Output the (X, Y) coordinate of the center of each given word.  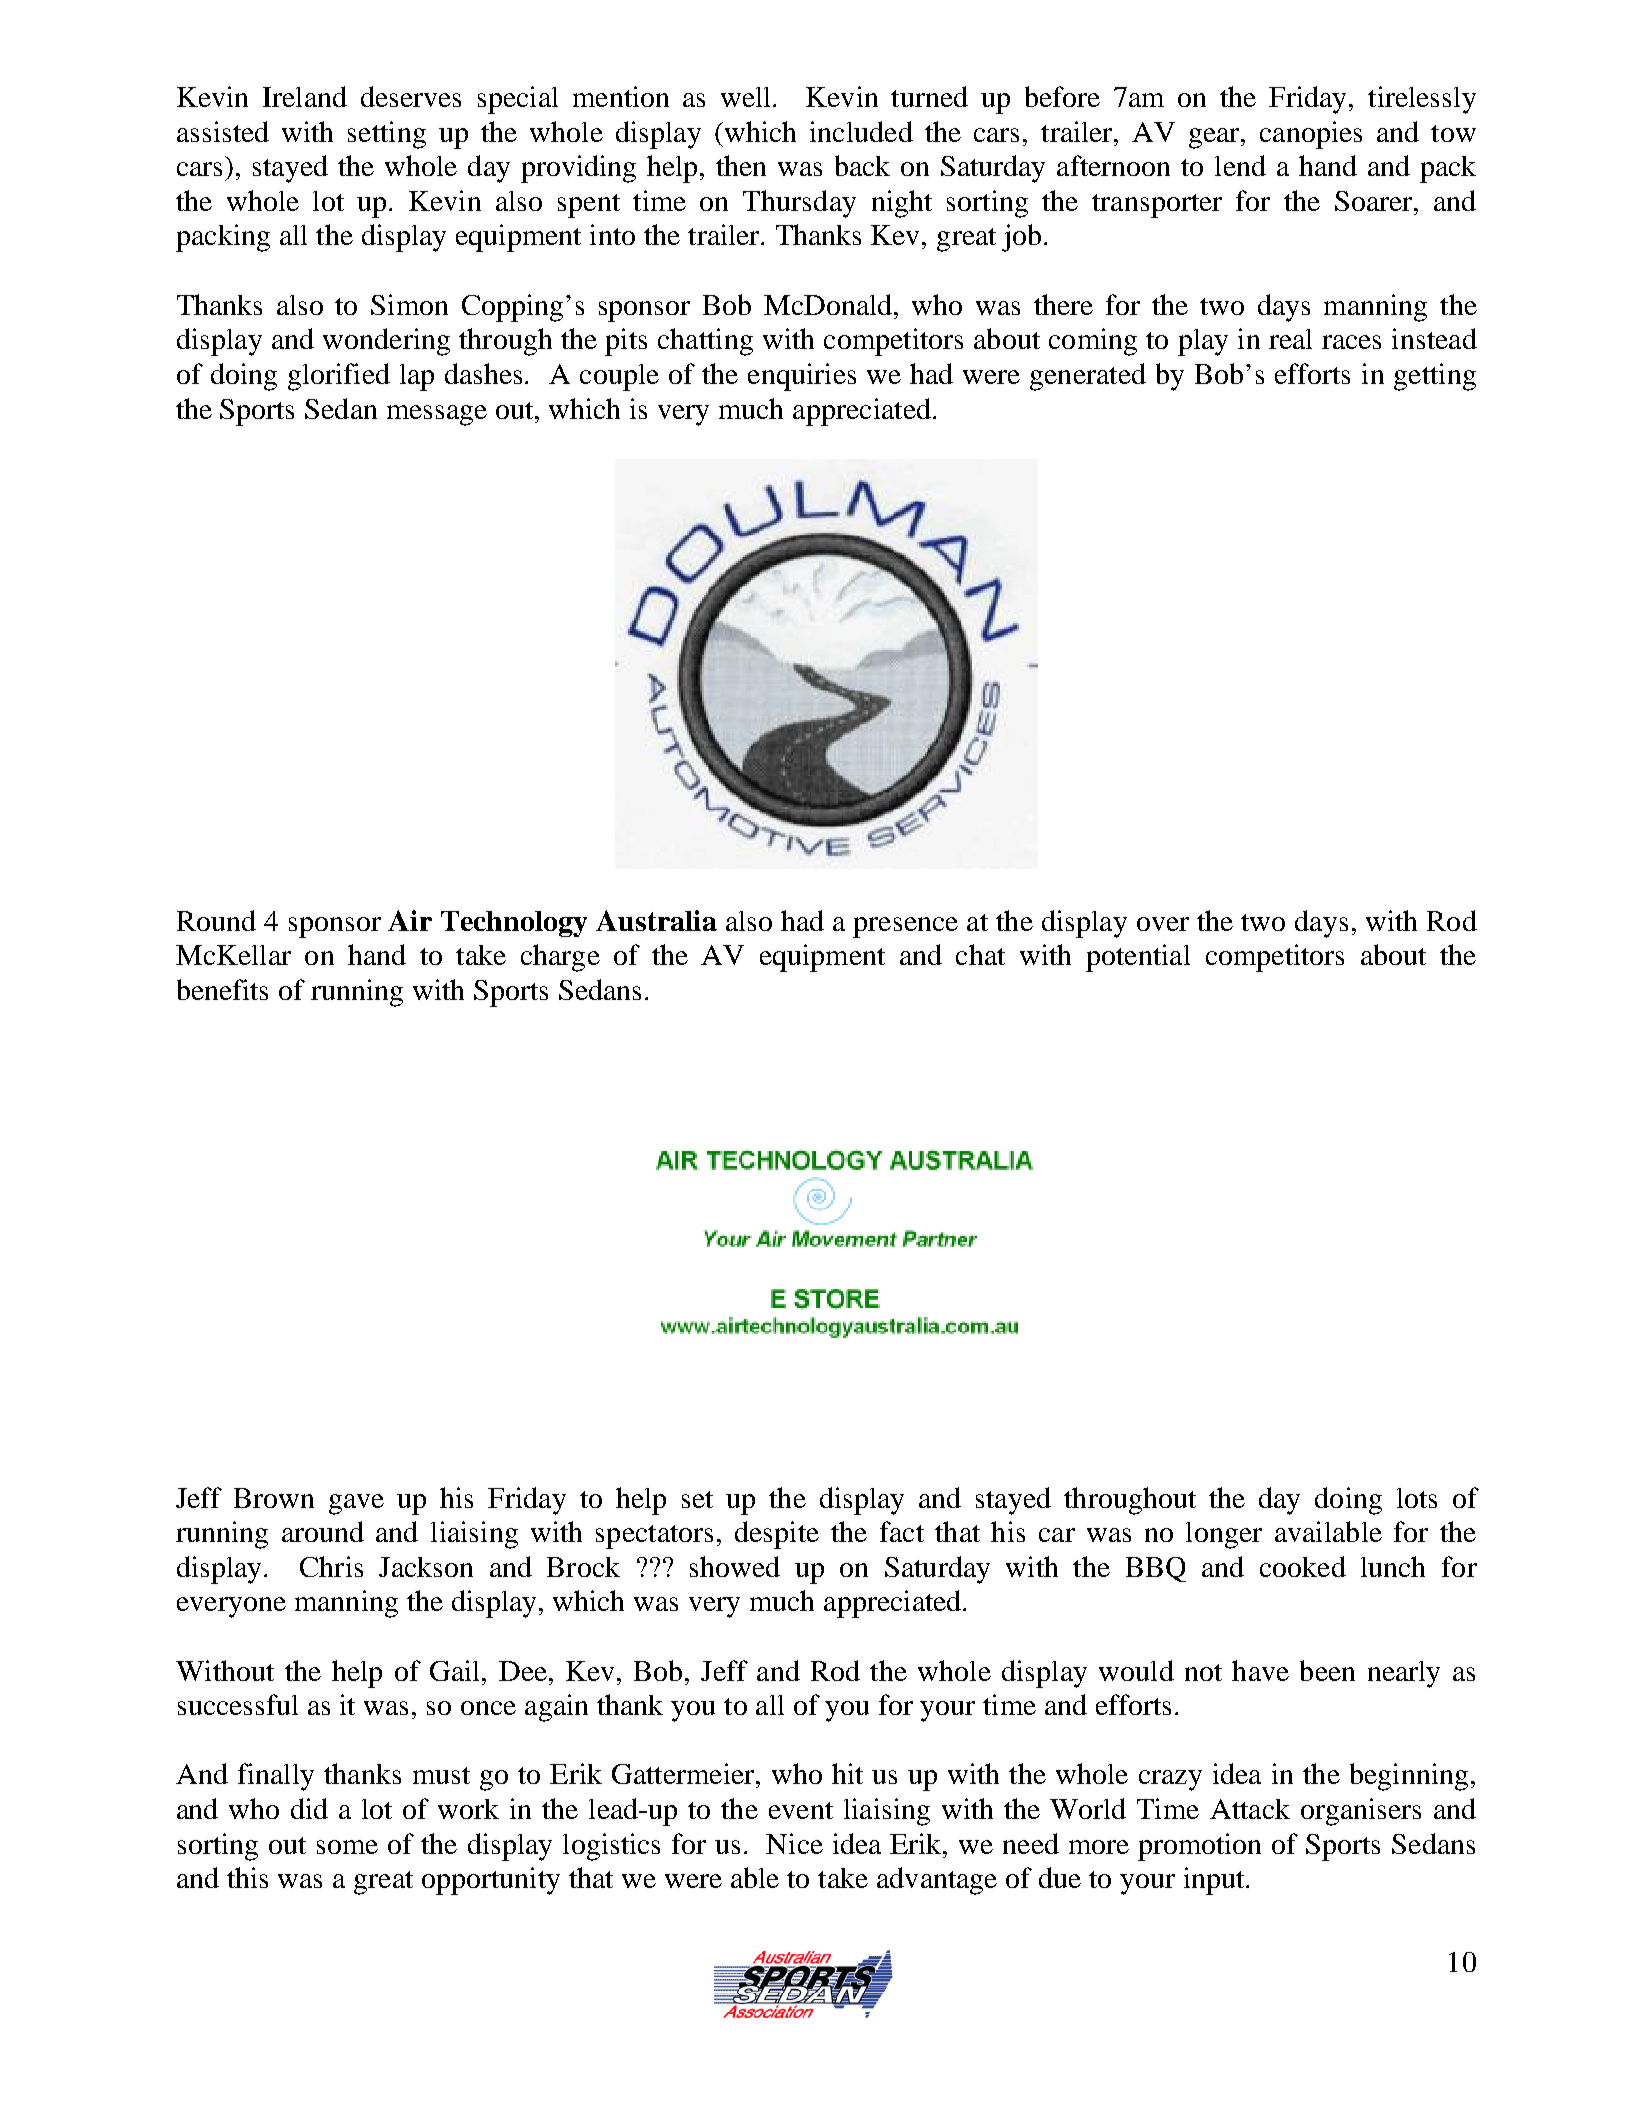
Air (410, 920)
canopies (1311, 135)
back (862, 165)
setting (387, 135)
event (801, 1810)
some (347, 1847)
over (1163, 924)
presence (905, 927)
